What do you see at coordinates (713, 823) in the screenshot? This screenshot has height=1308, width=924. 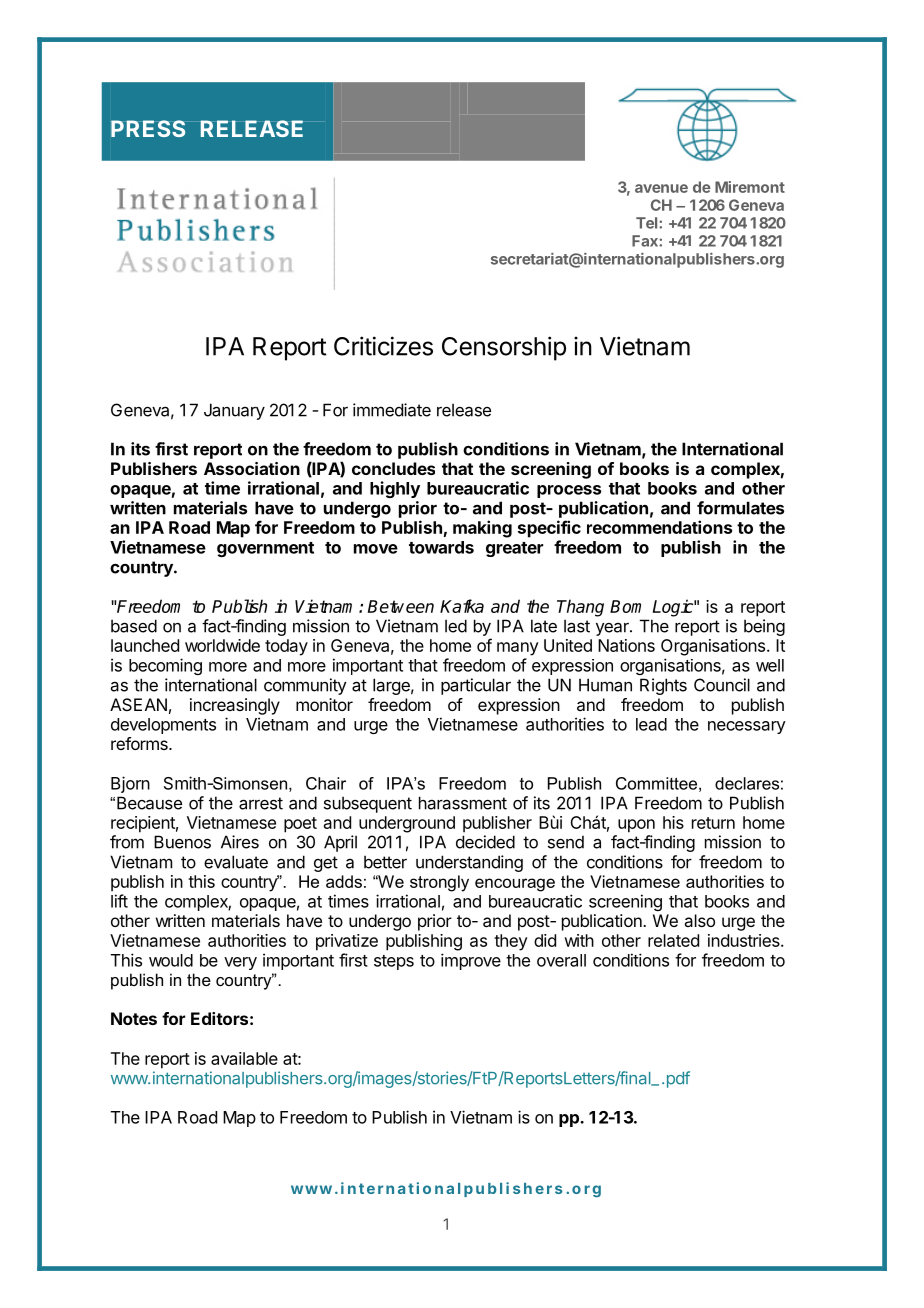 I see `return` at bounding box center [713, 823].
